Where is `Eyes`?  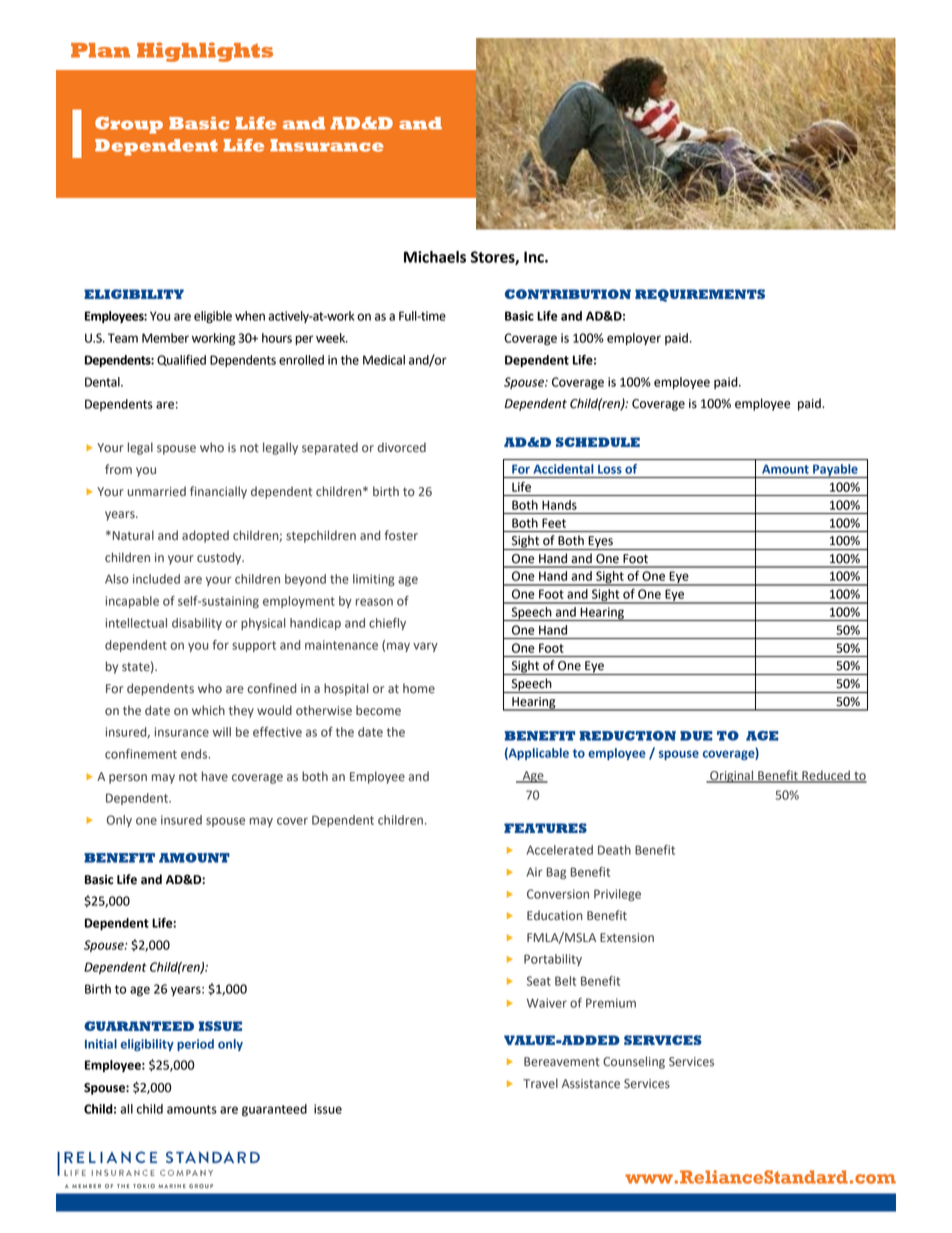 Eyes is located at coordinates (601, 543).
